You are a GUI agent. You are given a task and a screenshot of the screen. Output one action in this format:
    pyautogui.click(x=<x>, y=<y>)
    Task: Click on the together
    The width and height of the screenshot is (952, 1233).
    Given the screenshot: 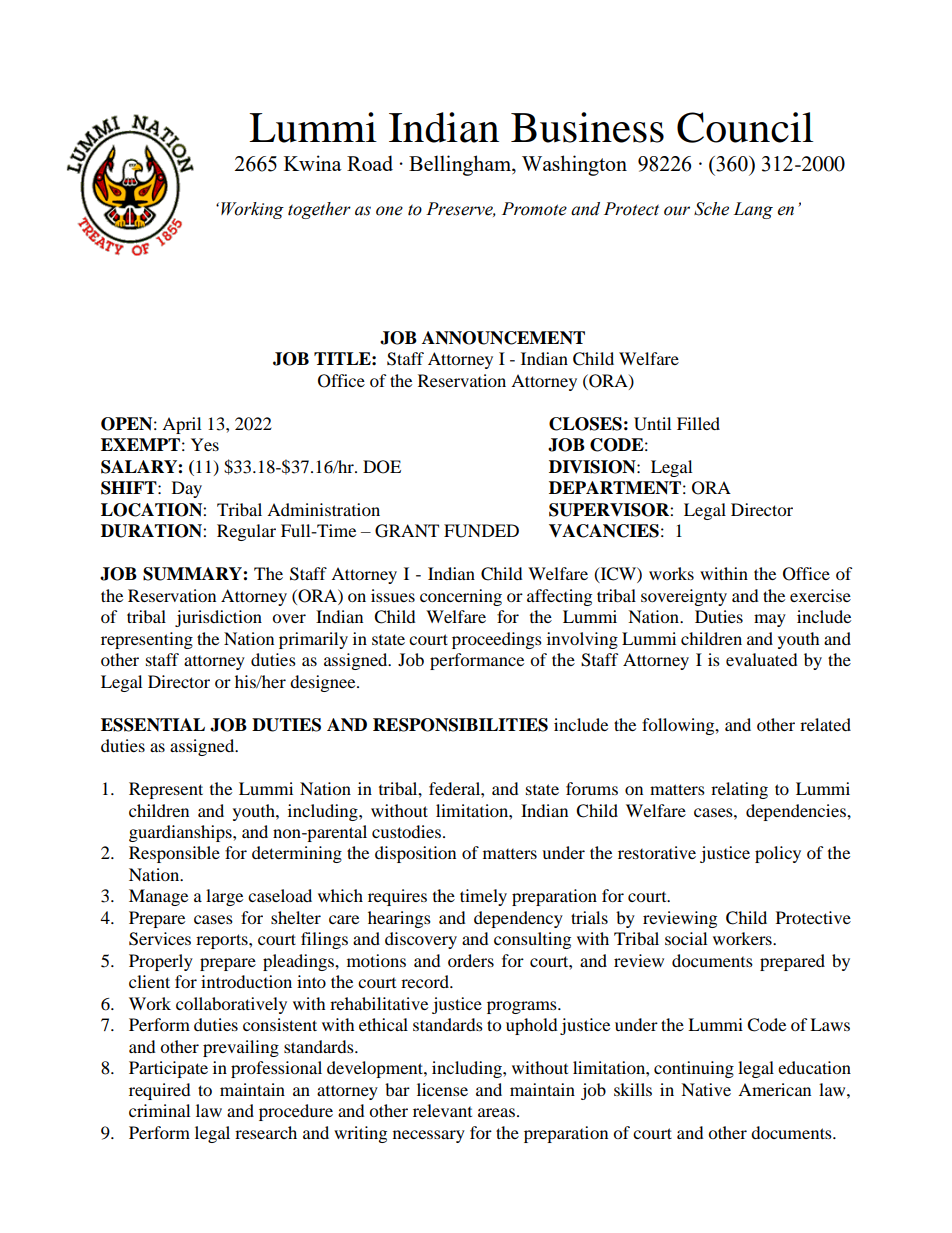 What is the action you would take?
    pyautogui.click(x=319, y=210)
